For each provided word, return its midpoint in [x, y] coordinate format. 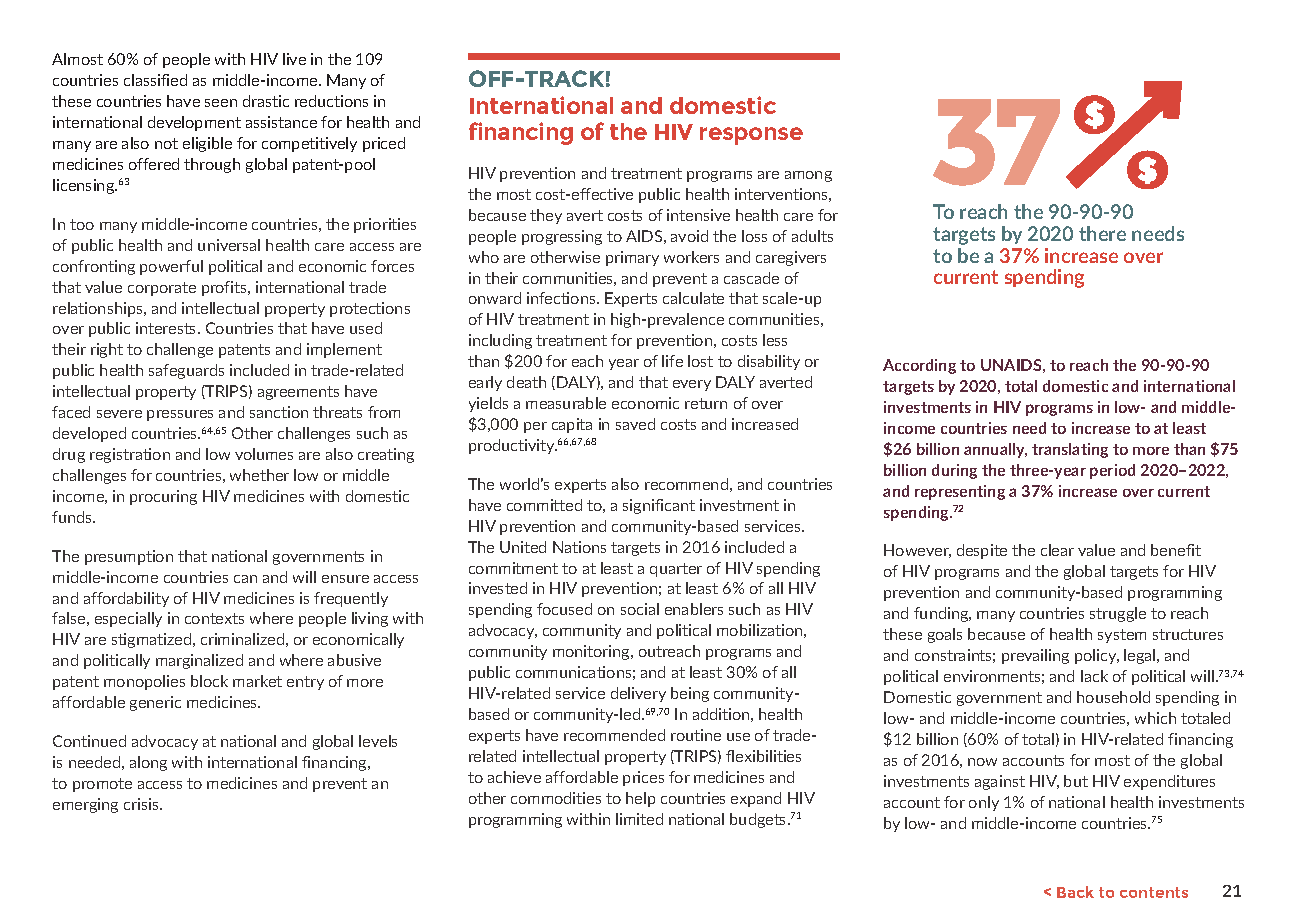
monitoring [592, 652]
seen [221, 103]
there [1102, 233]
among [808, 176]
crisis [142, 804]
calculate [693, 298]
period [1112, 471]
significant [659, 506]
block [209, 681]
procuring [163, 497]
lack [1094, 676]
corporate [162, 289]
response [751, 136]
